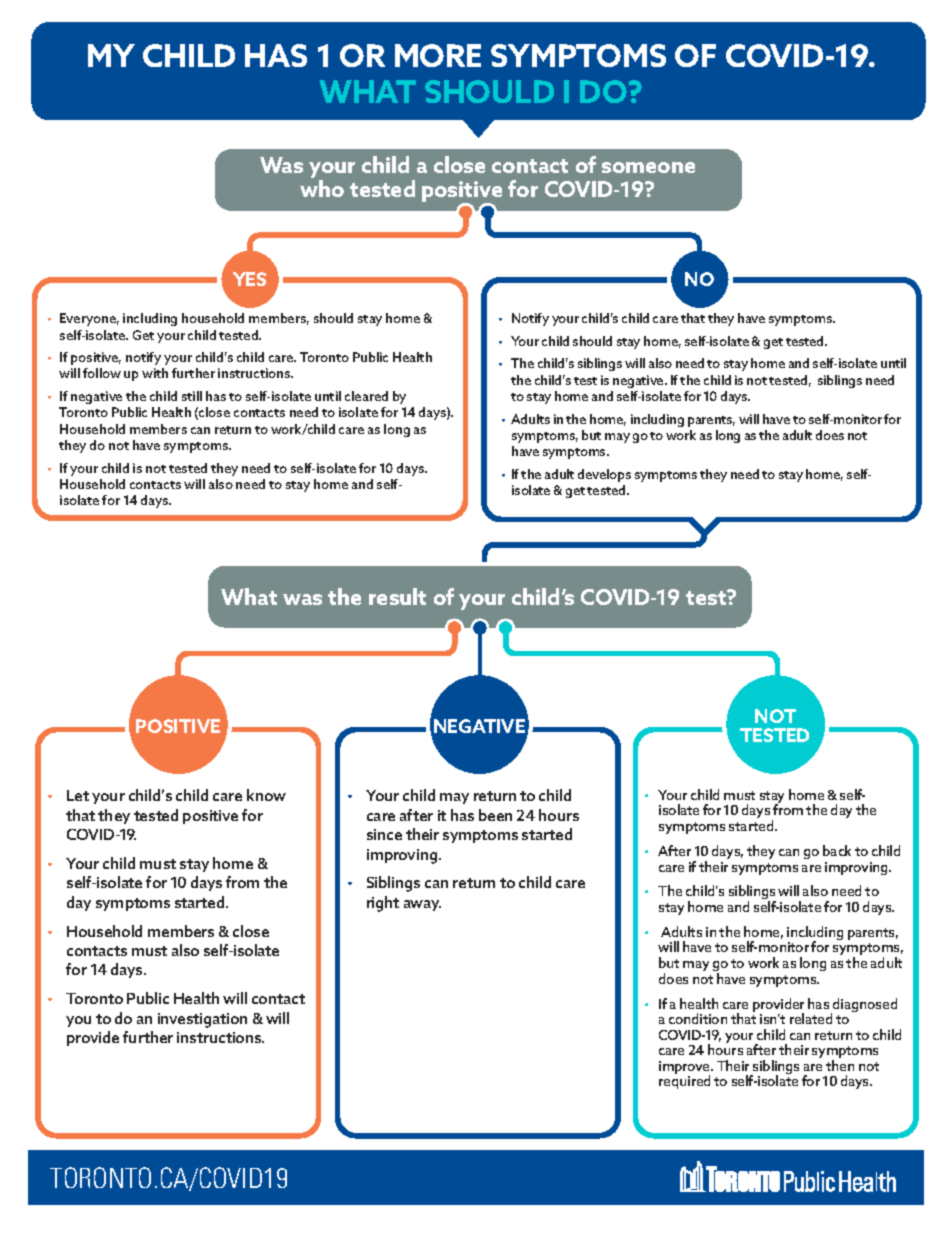  Describe the element at coordinates (438, 55) in the screenshot. I see `MORE` at that location.
